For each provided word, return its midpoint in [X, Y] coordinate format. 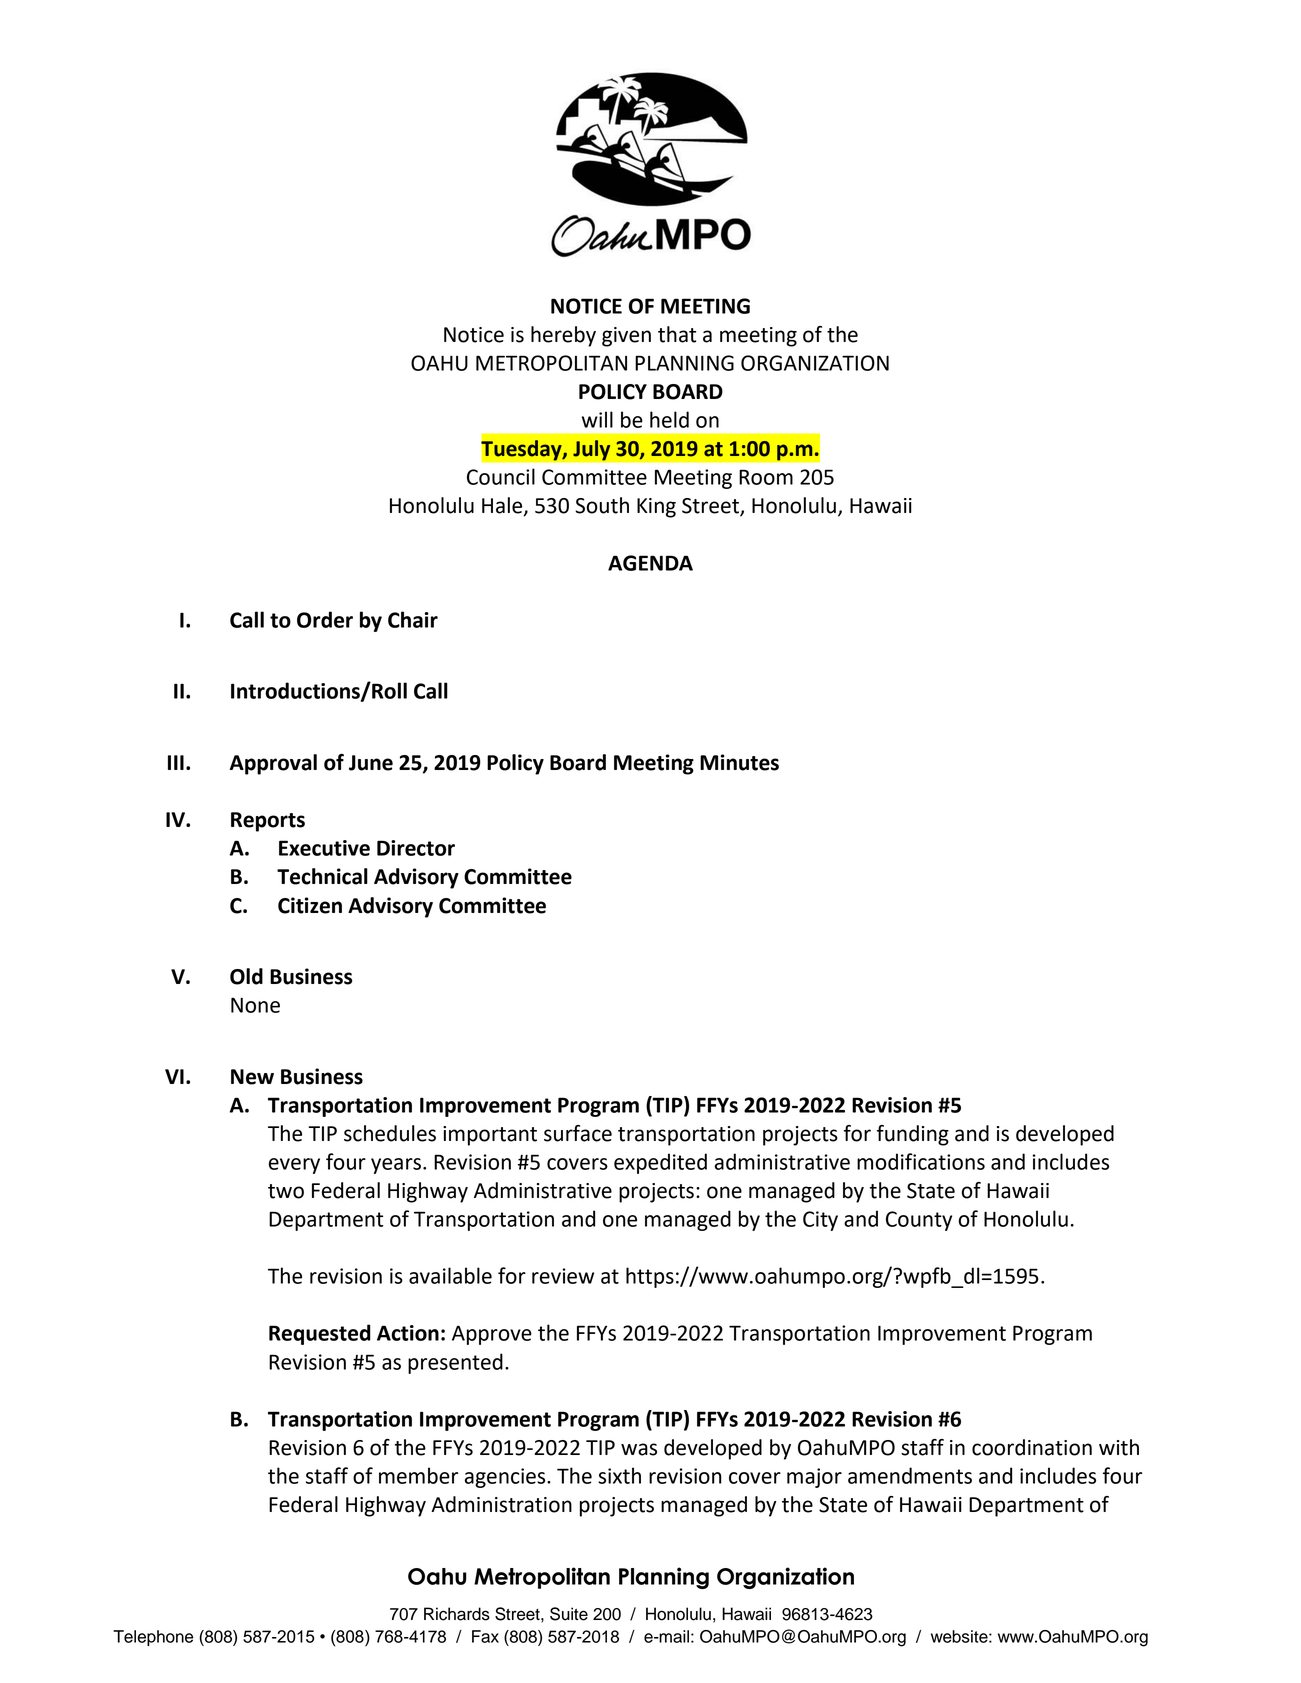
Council [501, 476]
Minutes [739, 762]
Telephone [153, 1638]
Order [325, 619]
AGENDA [650, 563]
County [919, 1221]
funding [913, 1135]
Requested [320, 1334]
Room [766, 477]
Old [246, 976]
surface [578, 1133]
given [626, 337]
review [563, 1276]
